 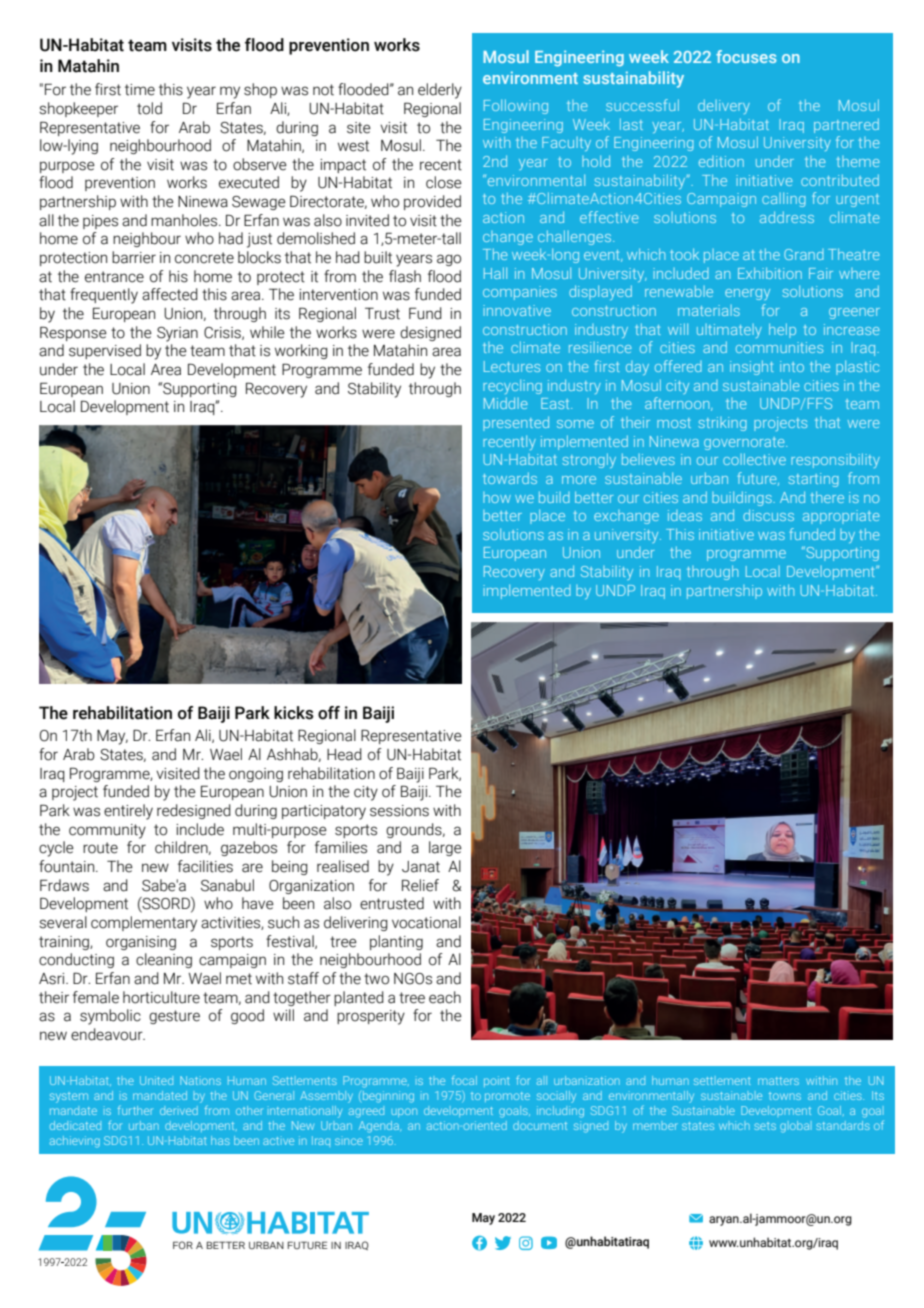 What do you see at coordinates (445, 848) in the screenshot?
I see `large` at bounding box center [445, 848].
